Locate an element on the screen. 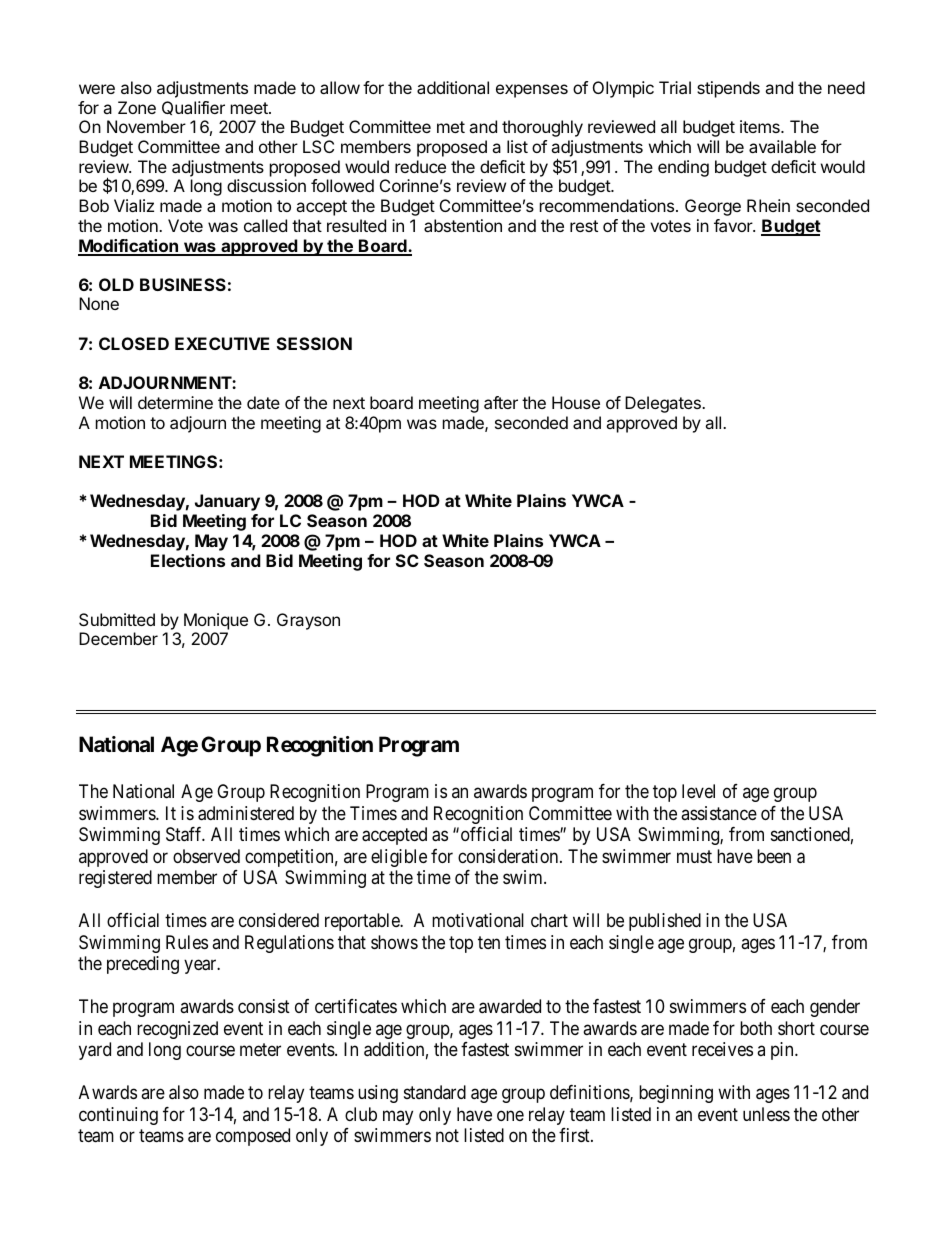  standard is located at coordinates (435, 1092).
